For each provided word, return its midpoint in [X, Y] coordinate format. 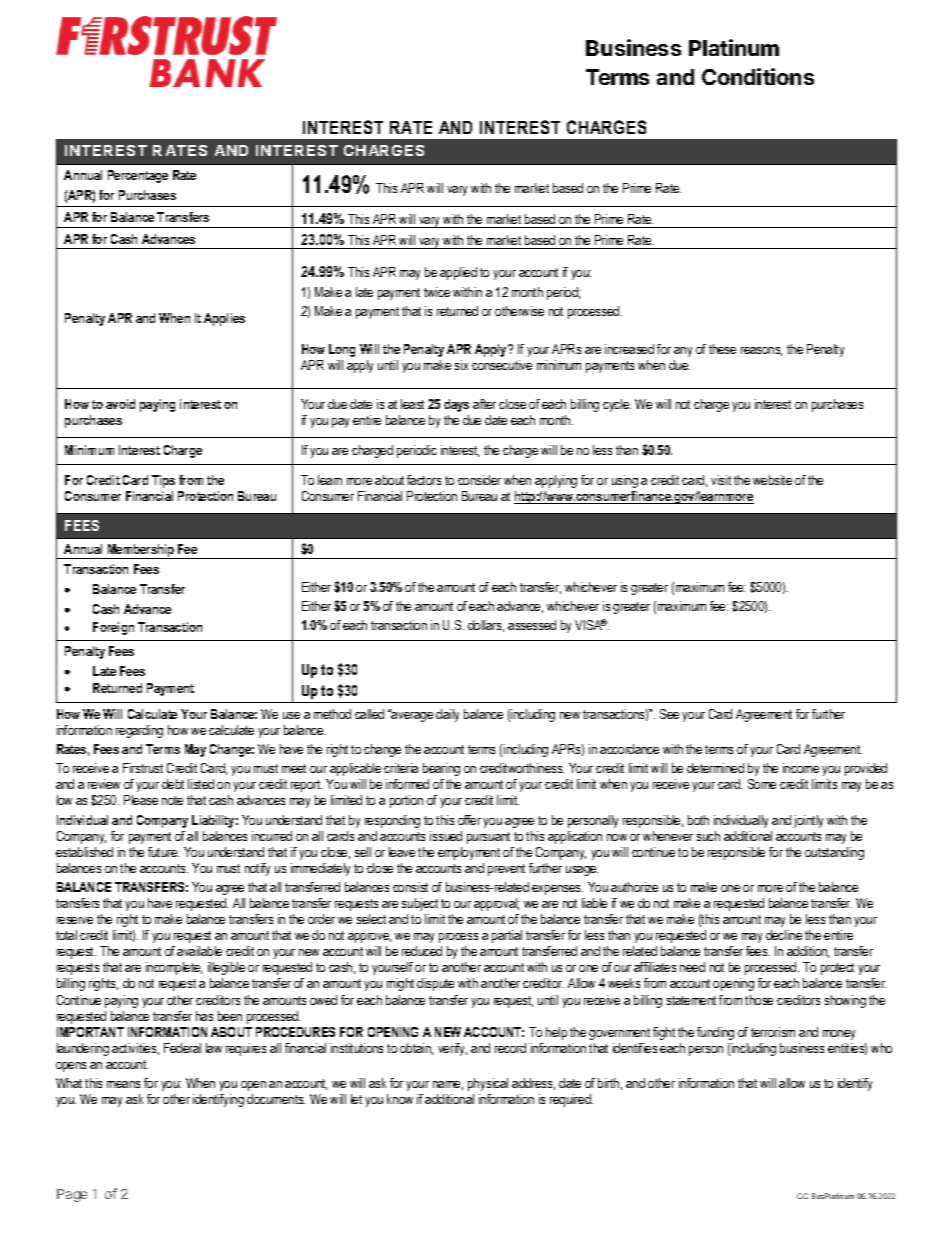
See [669, 714]
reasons [761, 351]
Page [72, 1195]
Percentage [138, 176]
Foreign [113, 628]
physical [488, 1084]
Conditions [758, 76]
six [461, 365]
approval [496, 904]
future [163, 852]
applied [458, 273]
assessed [532, 625]
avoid [120, 404]
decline [784, 935]
